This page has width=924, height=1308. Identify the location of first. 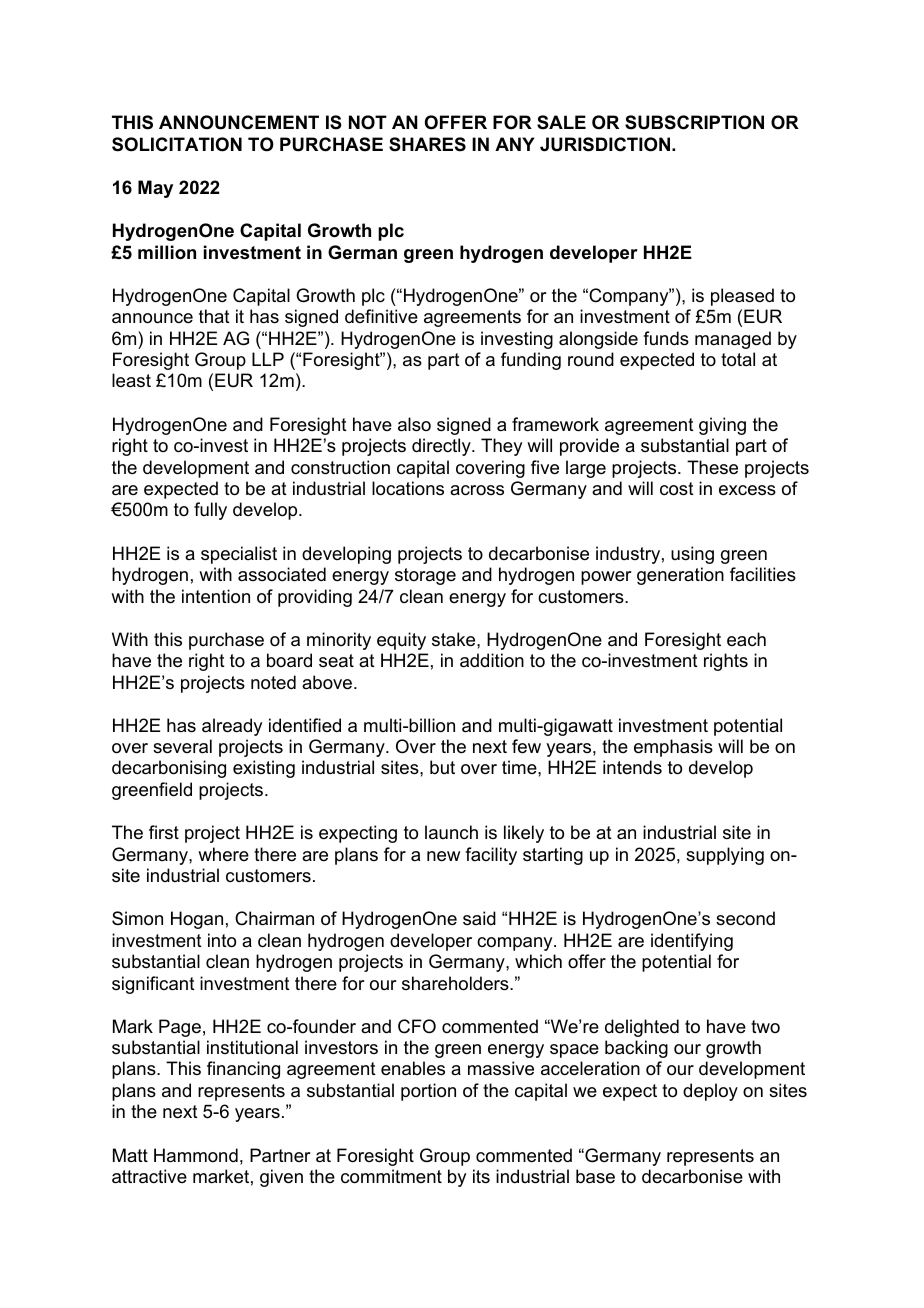
(164, 832).
